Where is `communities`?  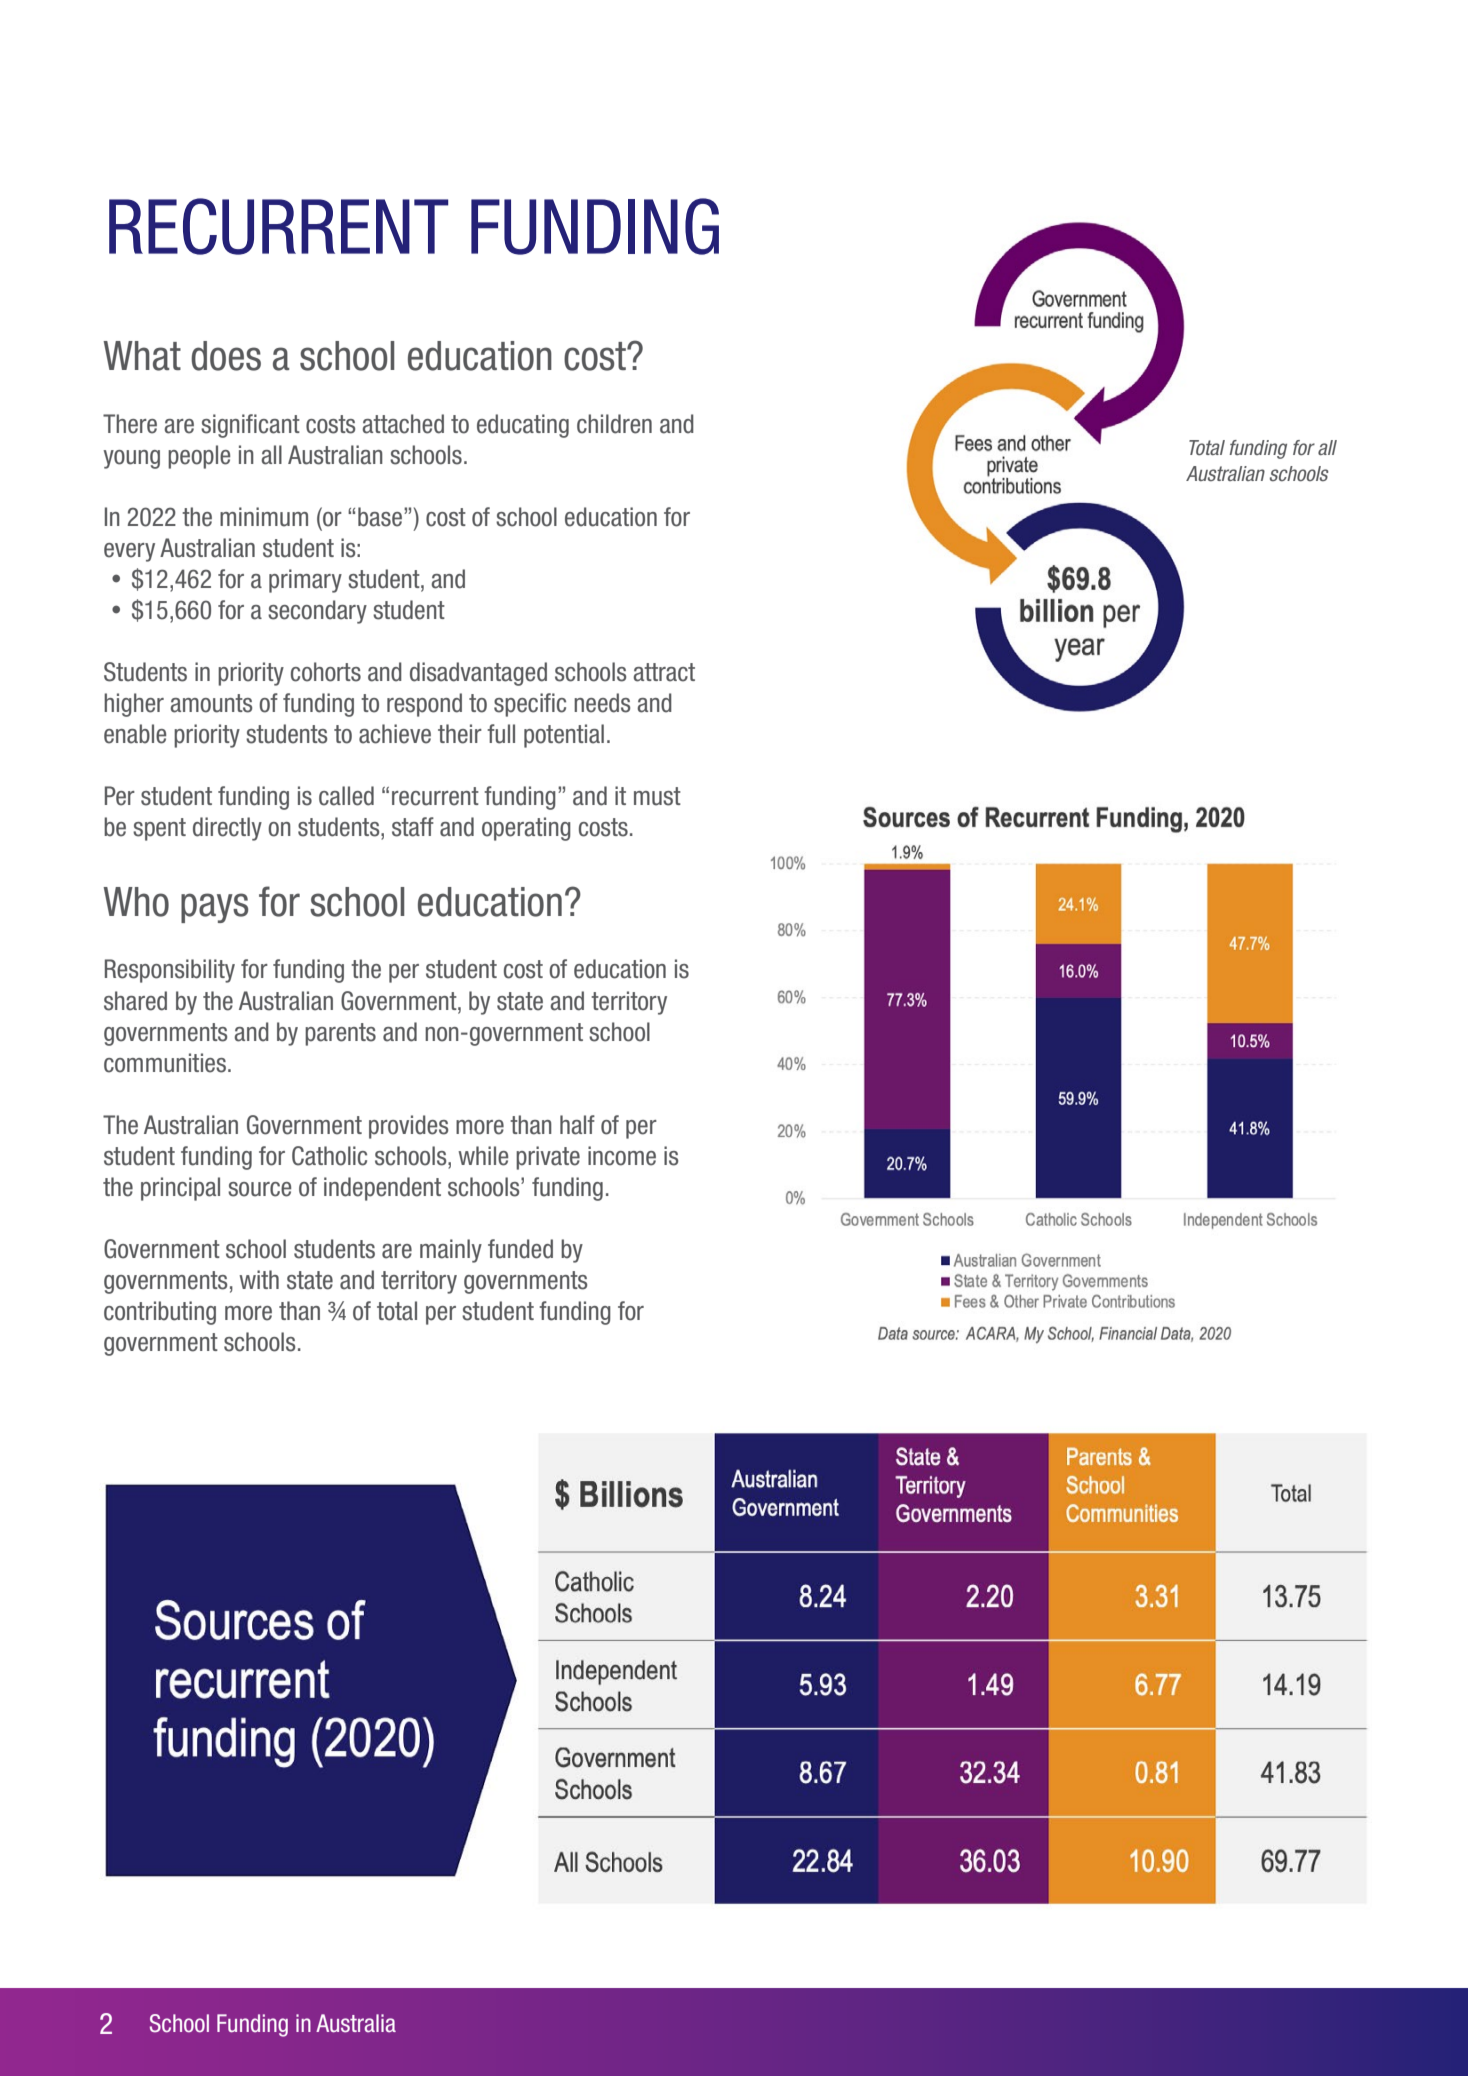 communities is located at coordinates (165, 1063).
